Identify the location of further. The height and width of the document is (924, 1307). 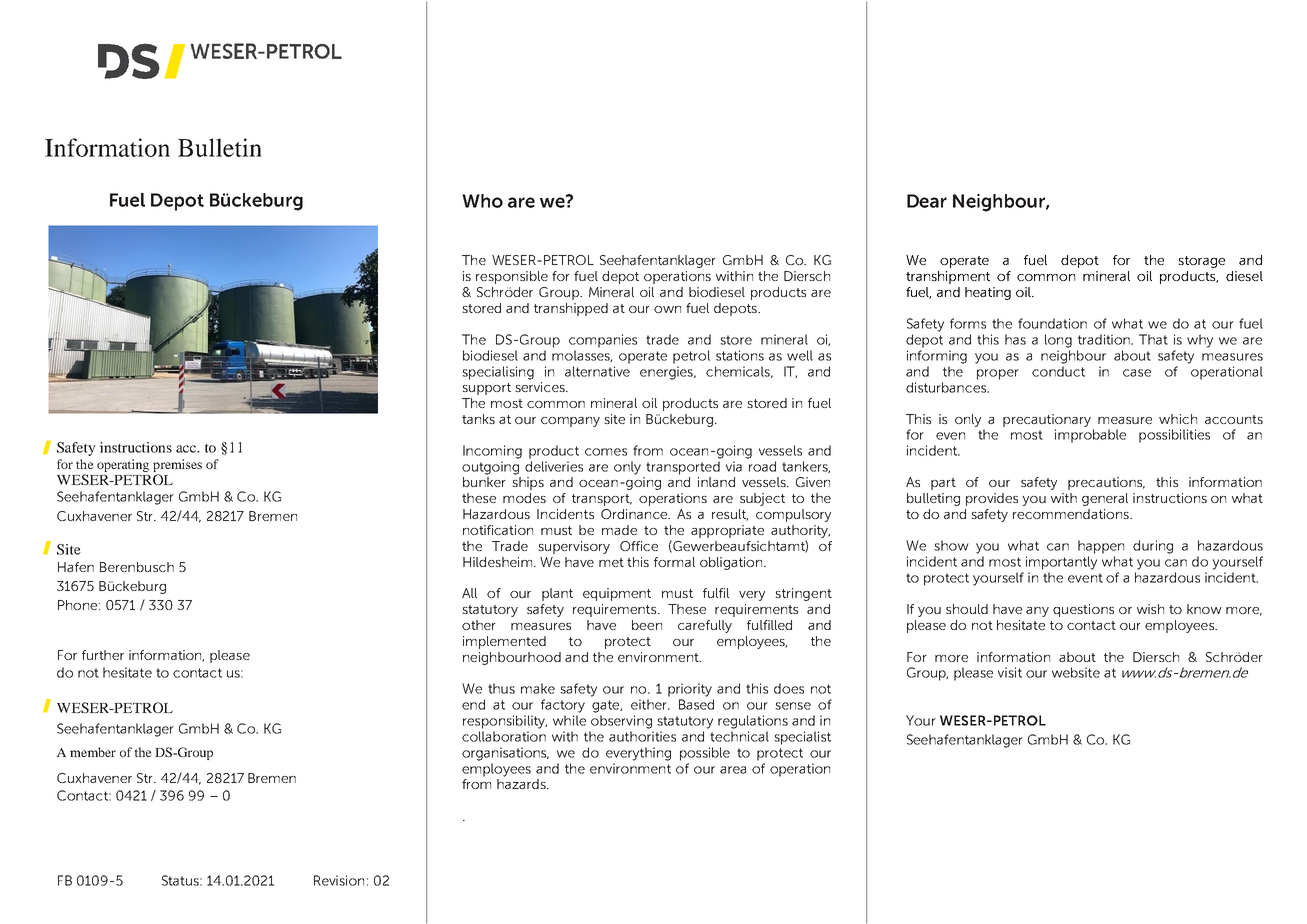
(103, 655).
